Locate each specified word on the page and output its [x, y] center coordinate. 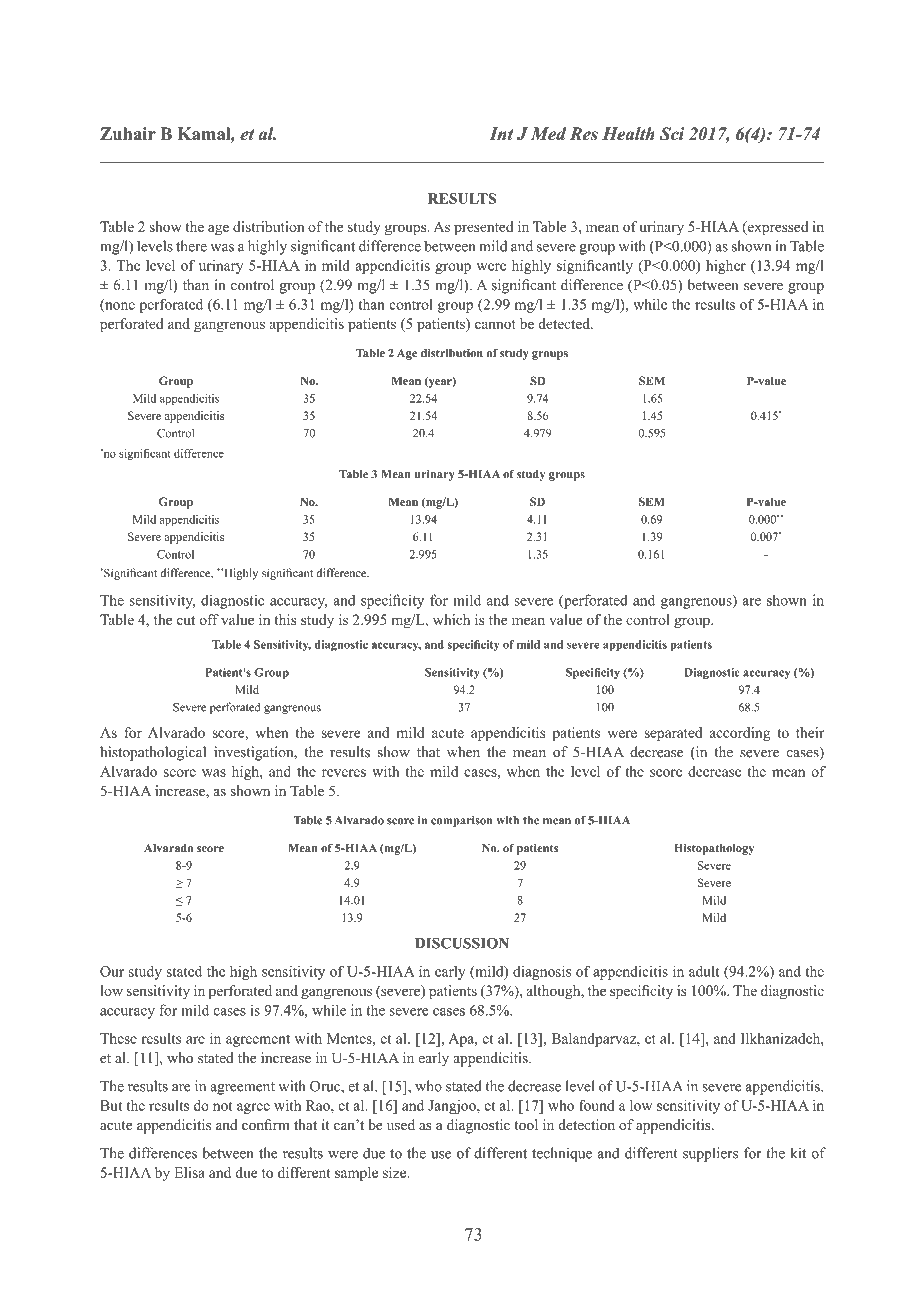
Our [112, 971]
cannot [495, 324]
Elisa [189, 1172]
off [209, 619]
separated [673, 734]
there [191, 246]
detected [565, 323]
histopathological [153, 753]
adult [704, 971]
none [119, 307]
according [740, 734]
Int [501, 134]
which [451, 619]
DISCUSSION [462, 943]
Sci [672, 134]
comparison [461, 821]
